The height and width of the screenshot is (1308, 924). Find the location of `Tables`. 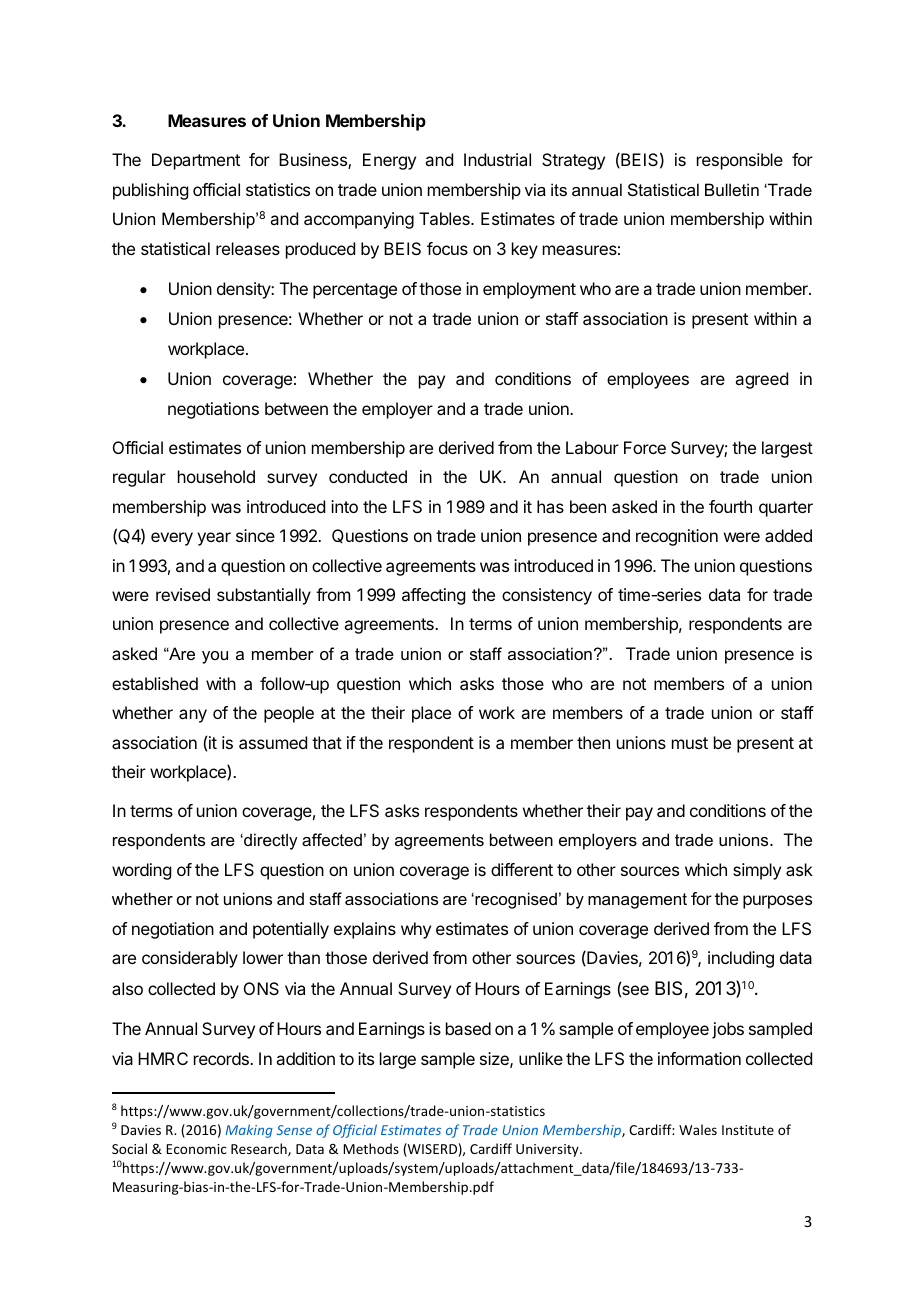

Tables is located at coordinates (445, 218).
